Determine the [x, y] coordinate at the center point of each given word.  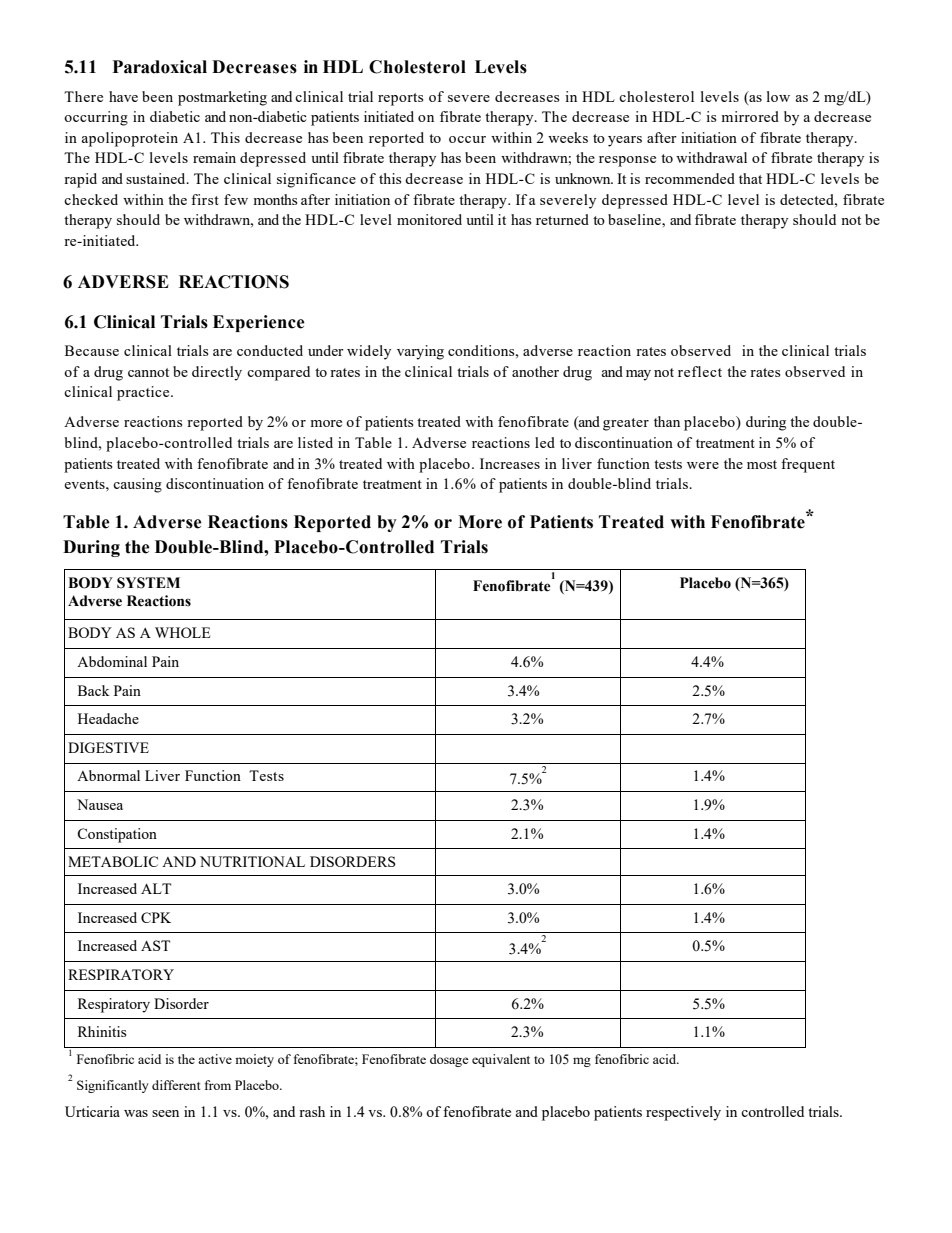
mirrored [750, 116]
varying [420, 352]
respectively [683, 1113]
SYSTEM [148, 583]
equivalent [501, 1060]
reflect [700, 371]
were [703, 465]
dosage [449, 1060]
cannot [148, 372]
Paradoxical [160, 67]
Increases [510, 463]
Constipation [117, 835]
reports [400, 99]
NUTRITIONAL [252, 861]
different [176, 1085]
